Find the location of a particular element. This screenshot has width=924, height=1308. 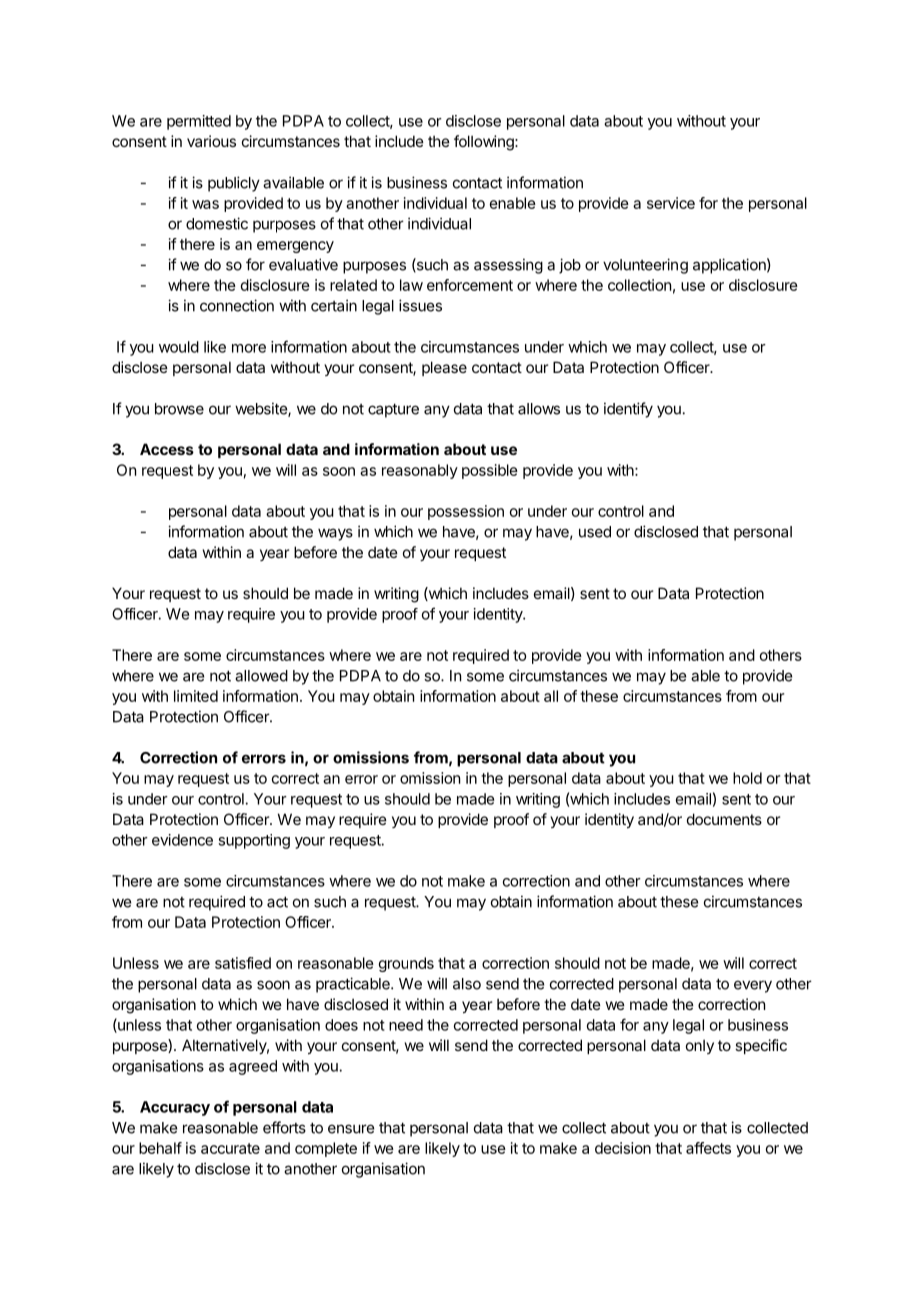

service is located at coordinates (671, 203).
